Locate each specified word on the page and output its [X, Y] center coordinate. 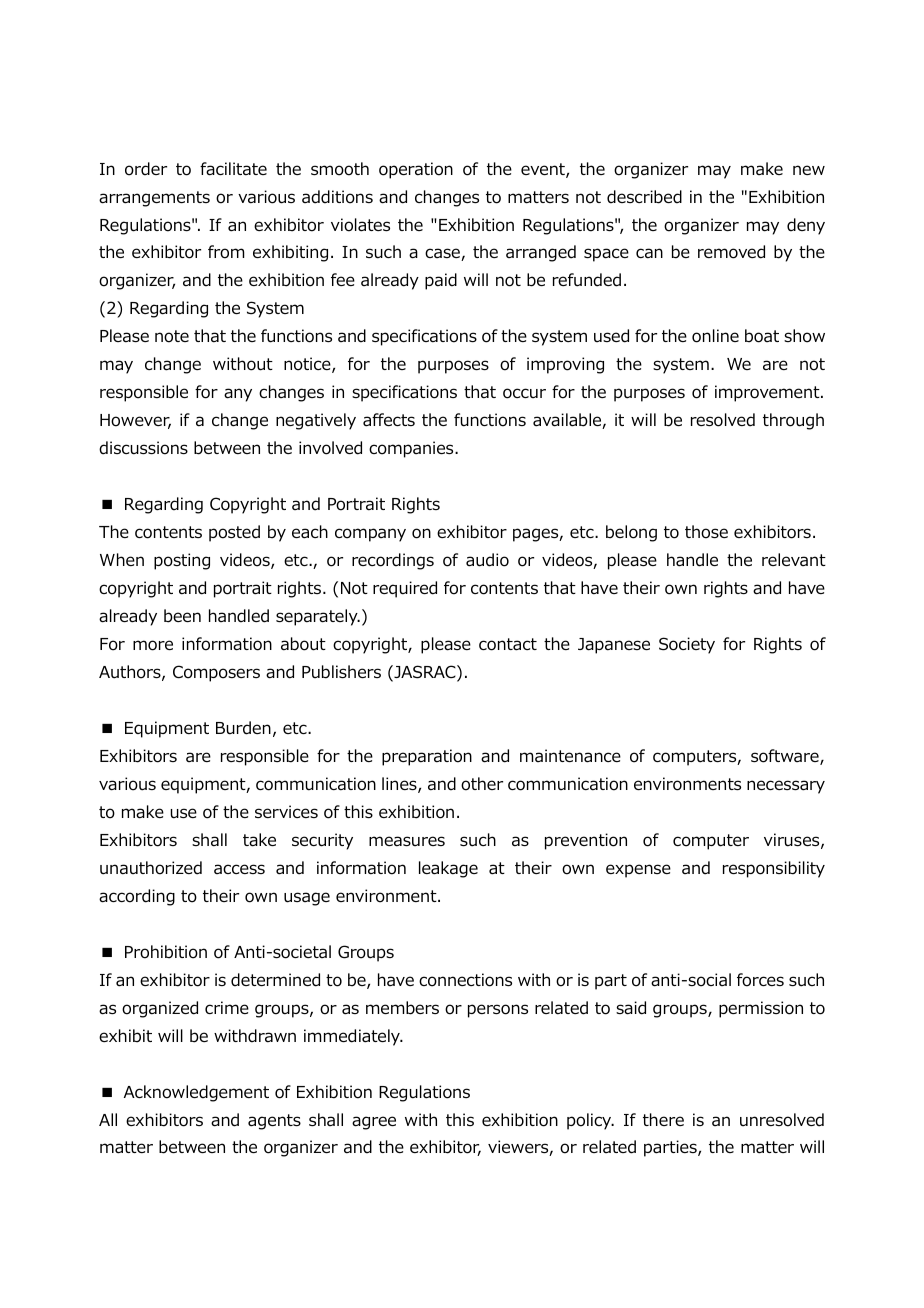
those [706, 532]
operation [416, 170]
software [786, 757]
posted [234, 533]
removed [731, 252]
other [482, 784]
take [259, 840]
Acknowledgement [196, 1093]
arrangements [154, 199]
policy [590, 1121]
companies [412, 449]
